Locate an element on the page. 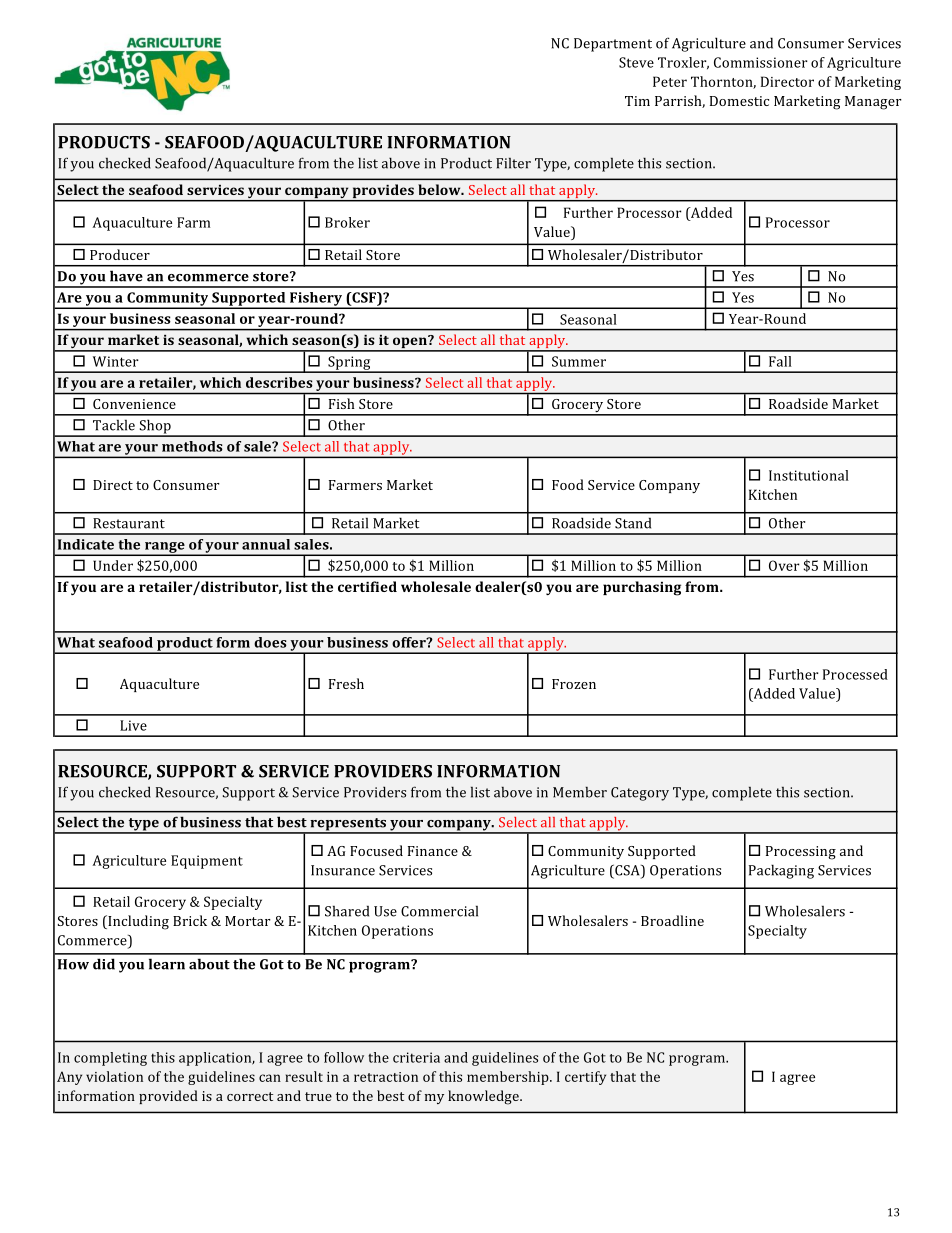  Commissioner is located at coordinates (761, 62).
